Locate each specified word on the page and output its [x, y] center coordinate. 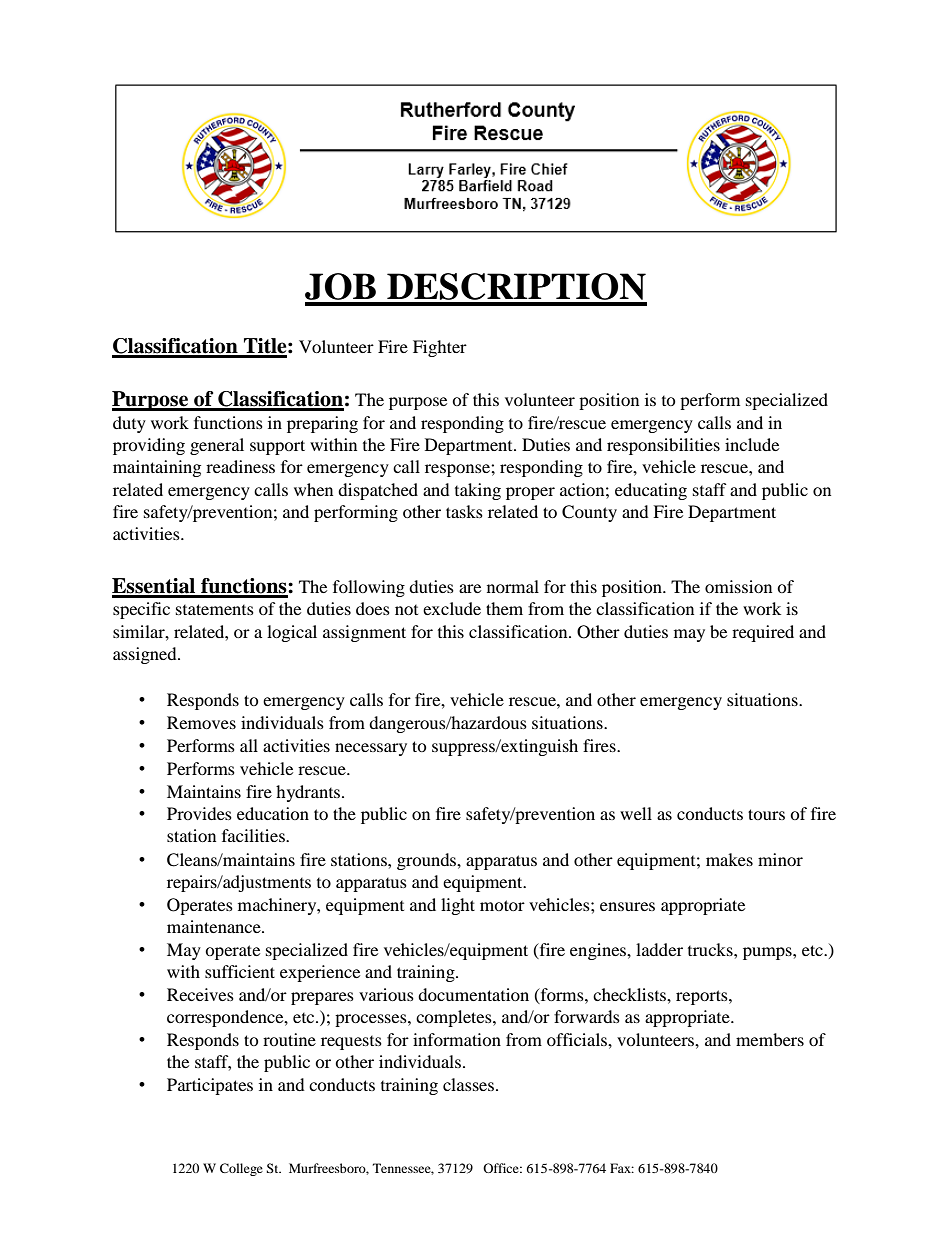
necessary [371, 749]
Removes [201, 722]
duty [129, 424]
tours [766, 814]
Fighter [440, 348]
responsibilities [663, 446]
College [241, 1169]
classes [468, 1084]
